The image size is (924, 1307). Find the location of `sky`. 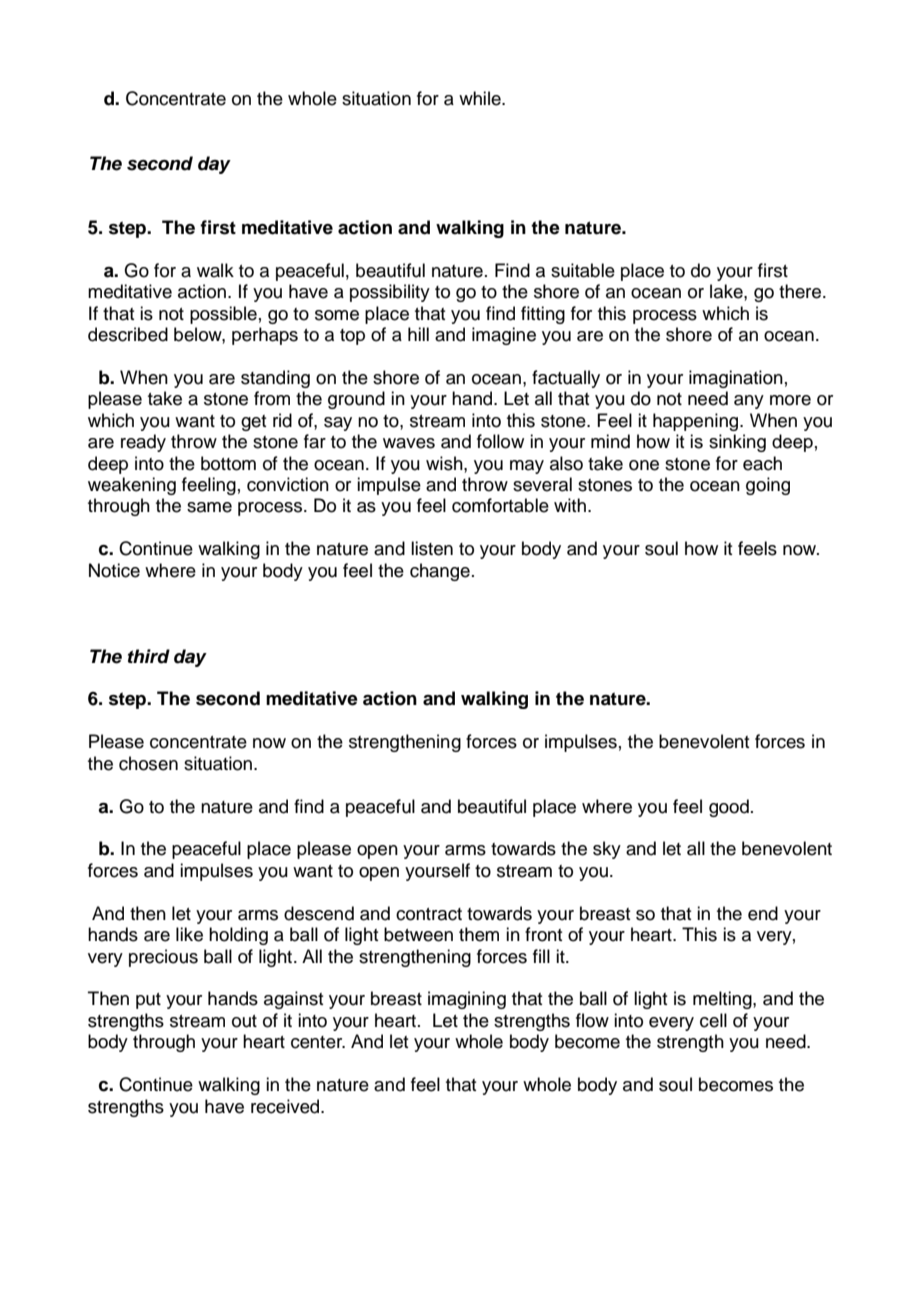

sky is located at coordinates (607, 850).
